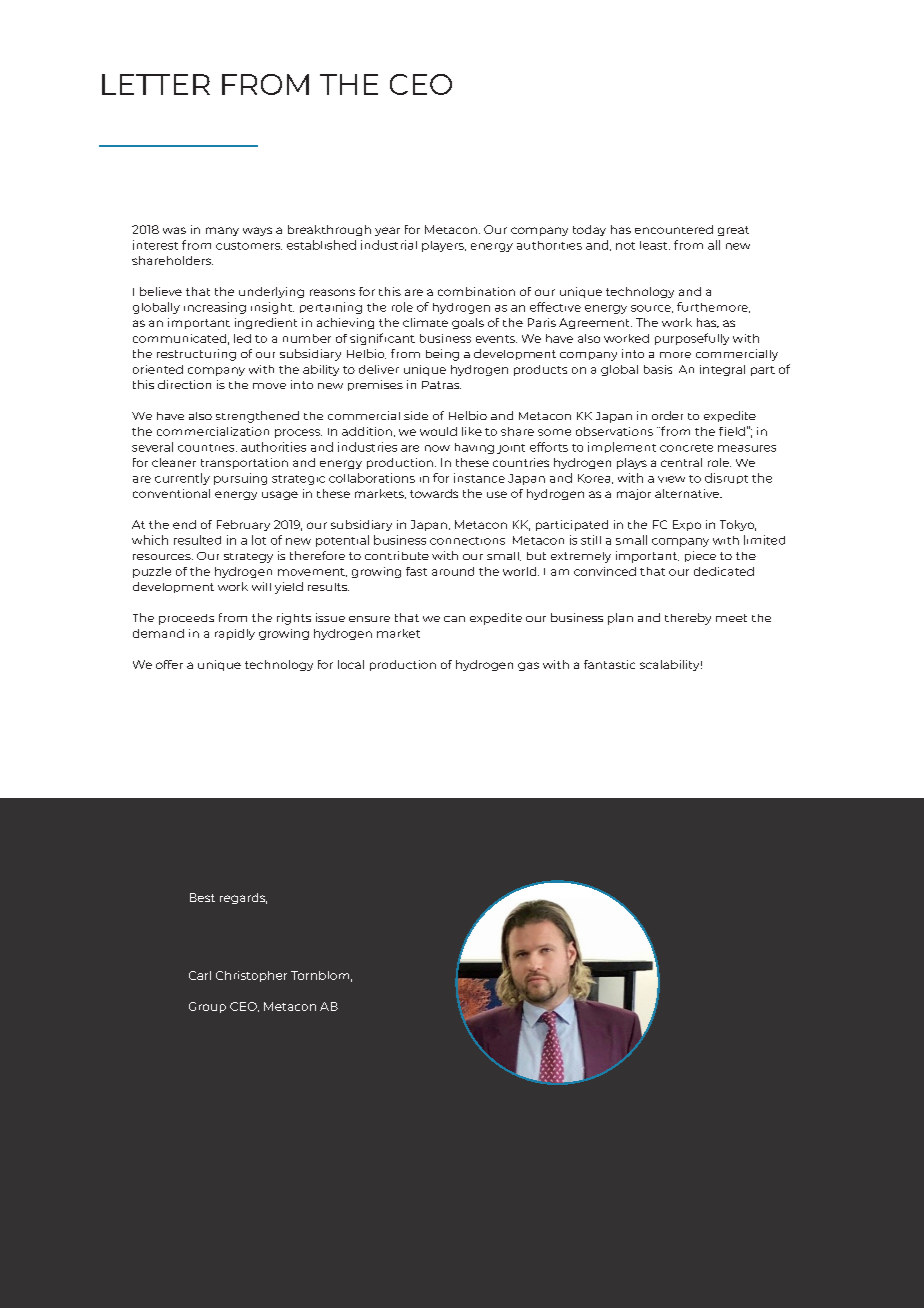  Describe the element at coordinates (609, 664) in the screenshot. I see `fantastic` at that location.
